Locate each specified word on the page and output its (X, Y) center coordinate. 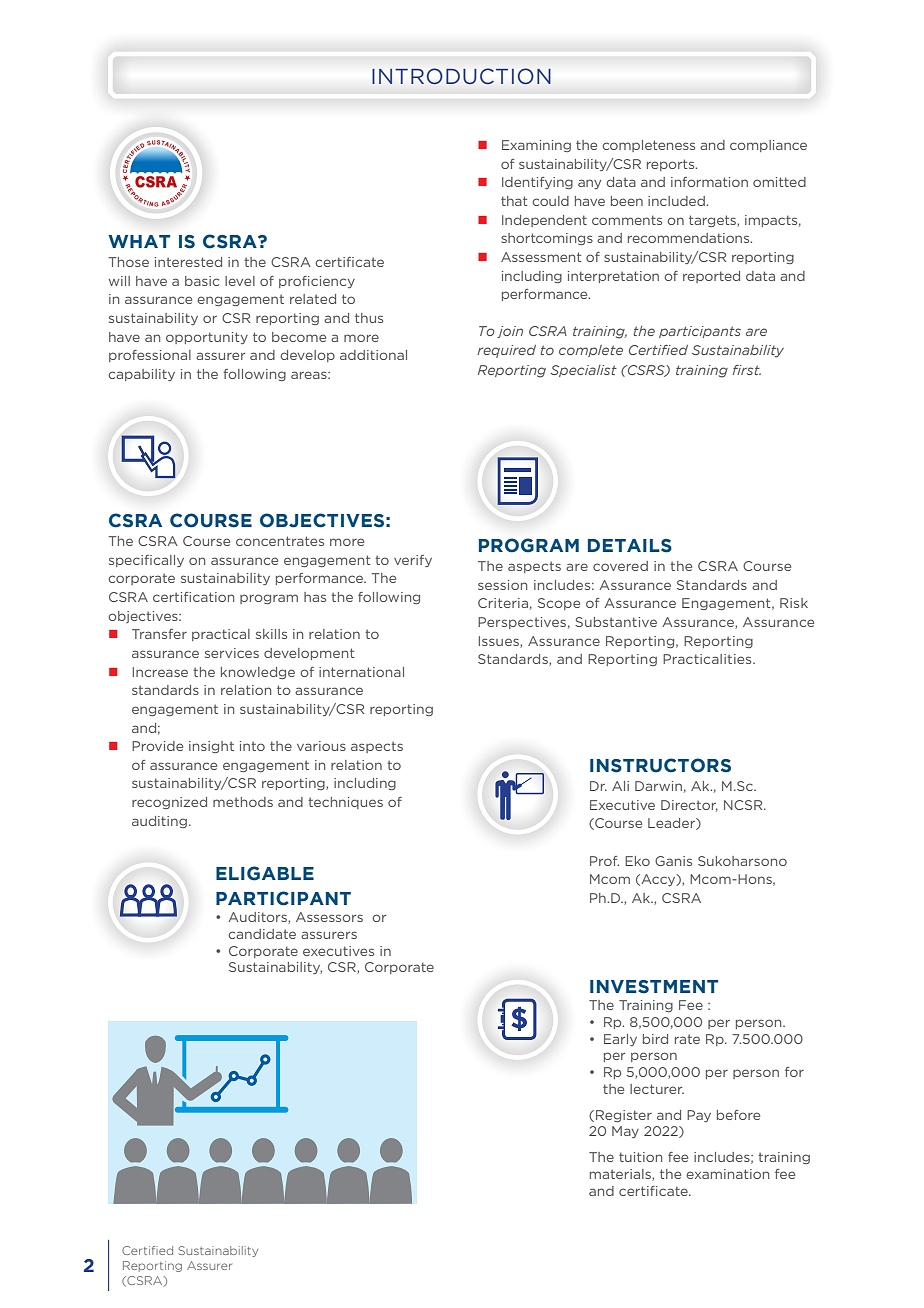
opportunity (207, 338)
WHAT (139, 241)
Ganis (673, 861)
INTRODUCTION (461, 76)
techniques (345, 803)
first (746, 370)
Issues (500, 642)
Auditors (258, 918)
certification (193, 597)
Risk (794, 603)
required (506, 351)
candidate (262, 934)
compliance (768, 146)
